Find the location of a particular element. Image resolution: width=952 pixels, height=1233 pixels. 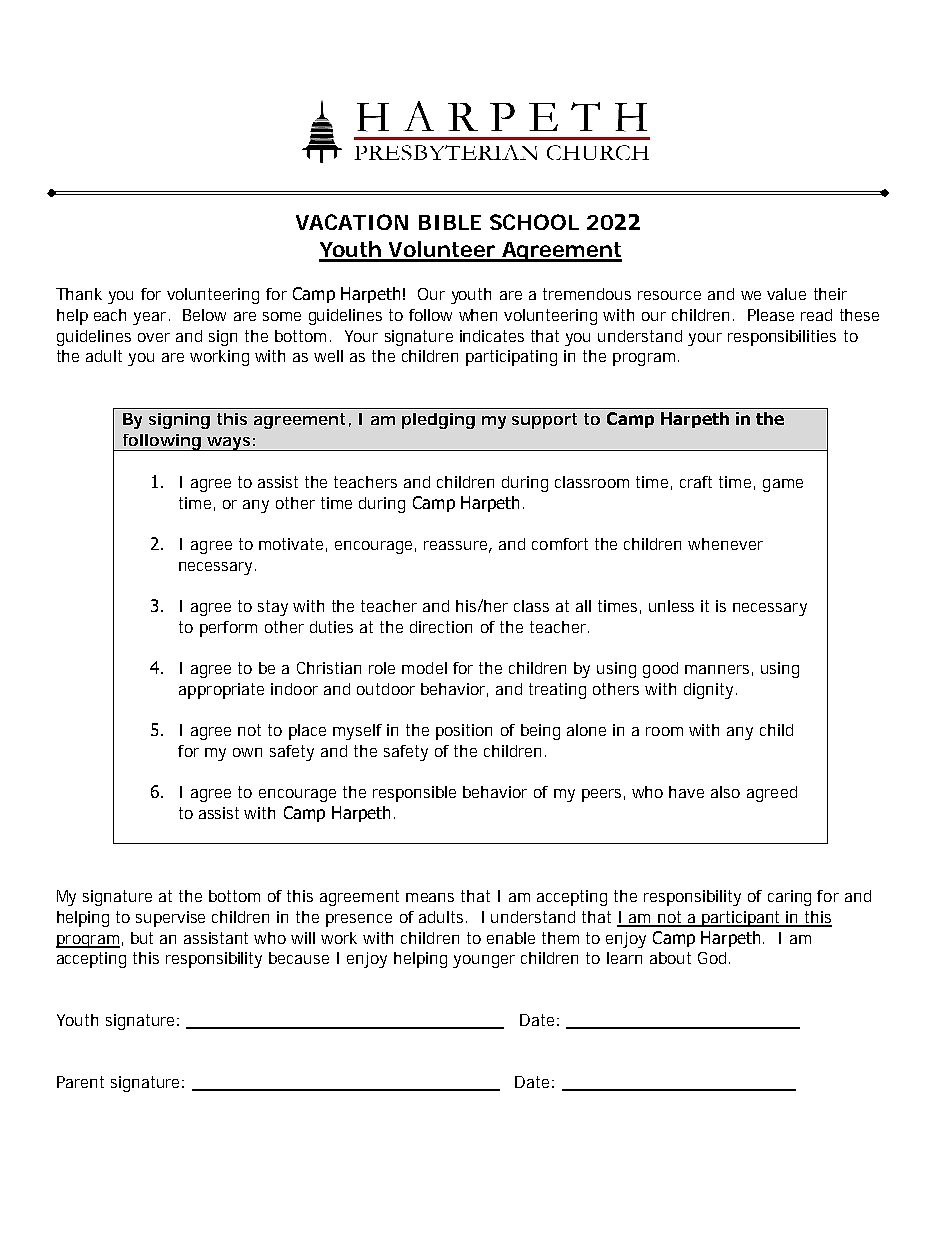

game is located at coordinates (783, 485).
